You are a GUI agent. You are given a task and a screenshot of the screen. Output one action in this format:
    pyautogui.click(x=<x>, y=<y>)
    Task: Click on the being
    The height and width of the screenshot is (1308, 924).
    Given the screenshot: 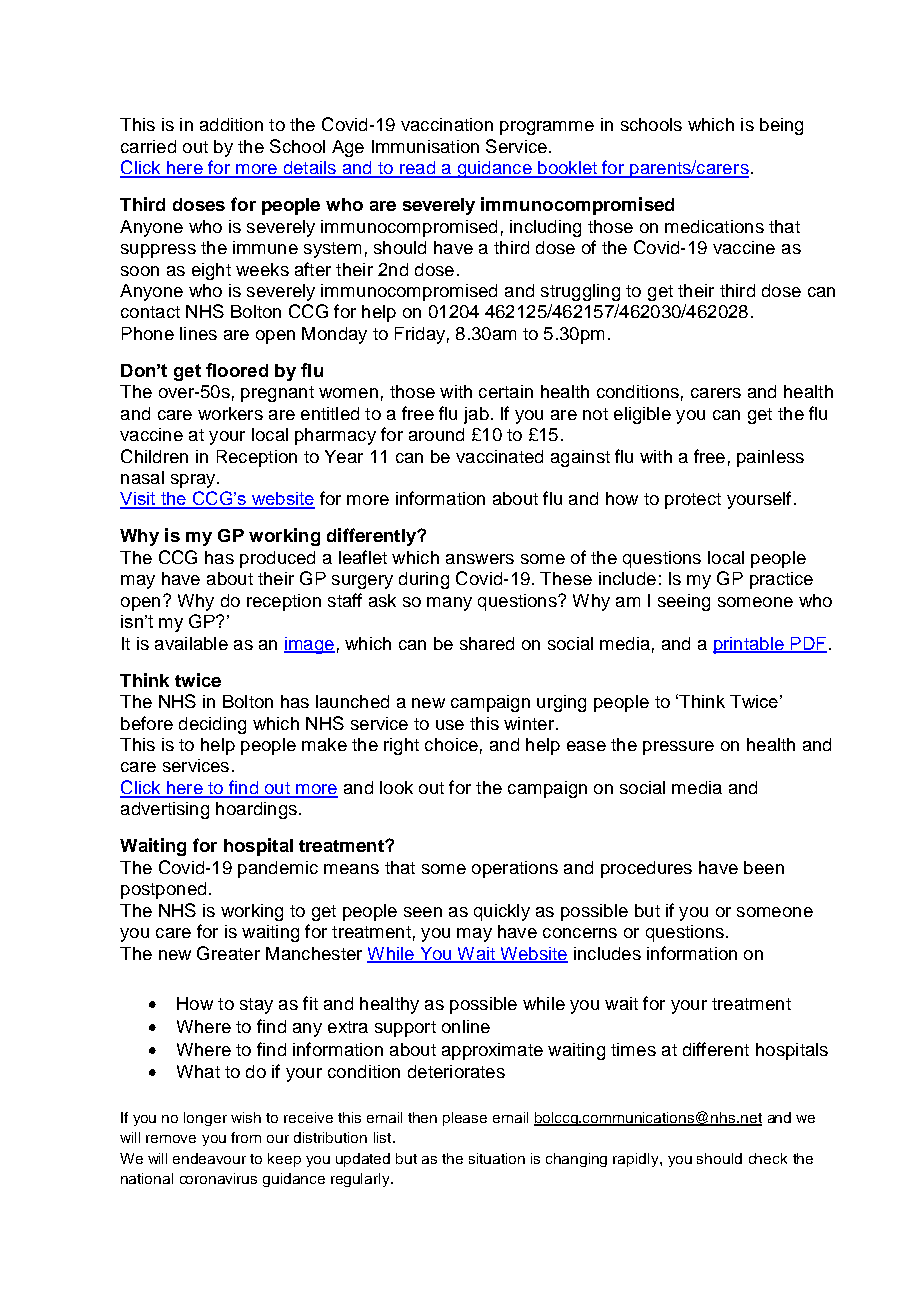 What is the action you would take?
    pyautogui.click(x=781, y=126)
